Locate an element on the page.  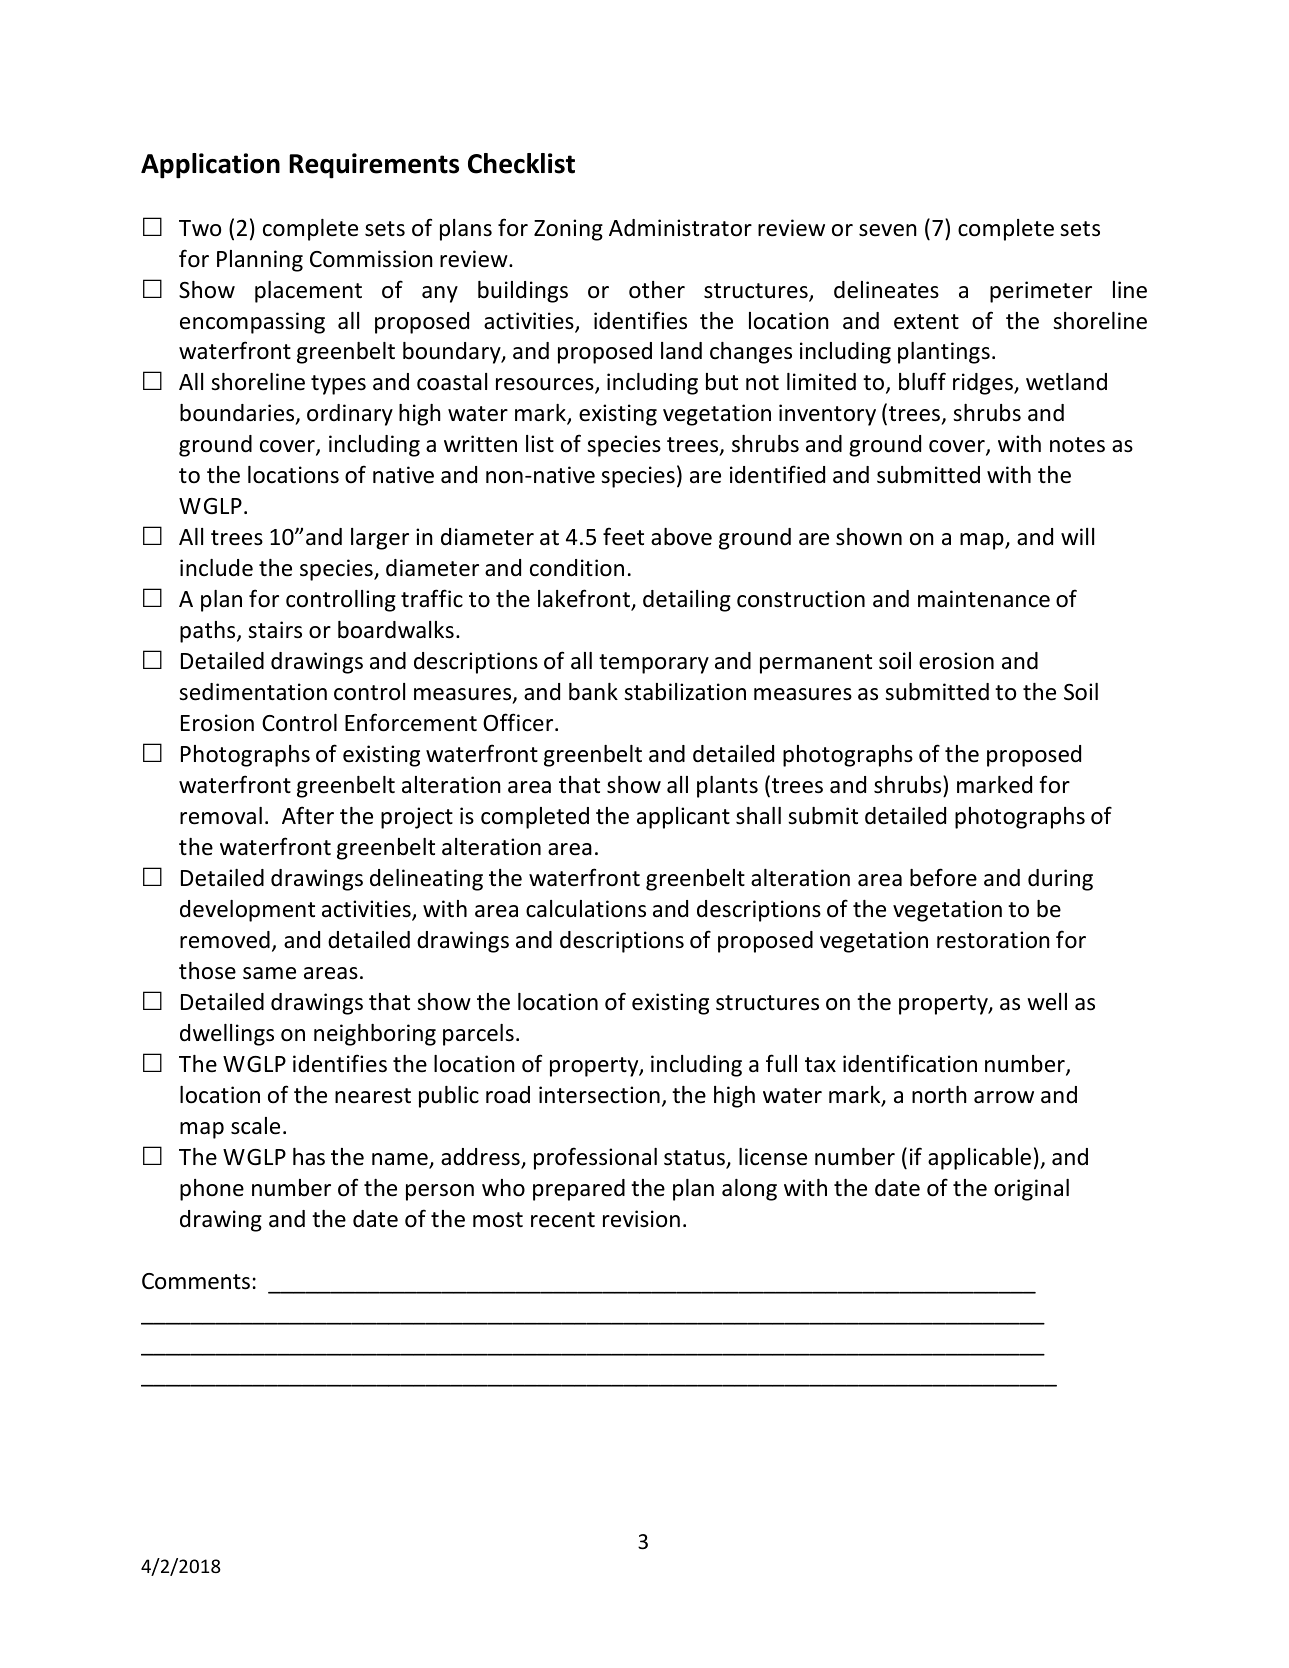
Requirements is located at coordinates (374, 166).
